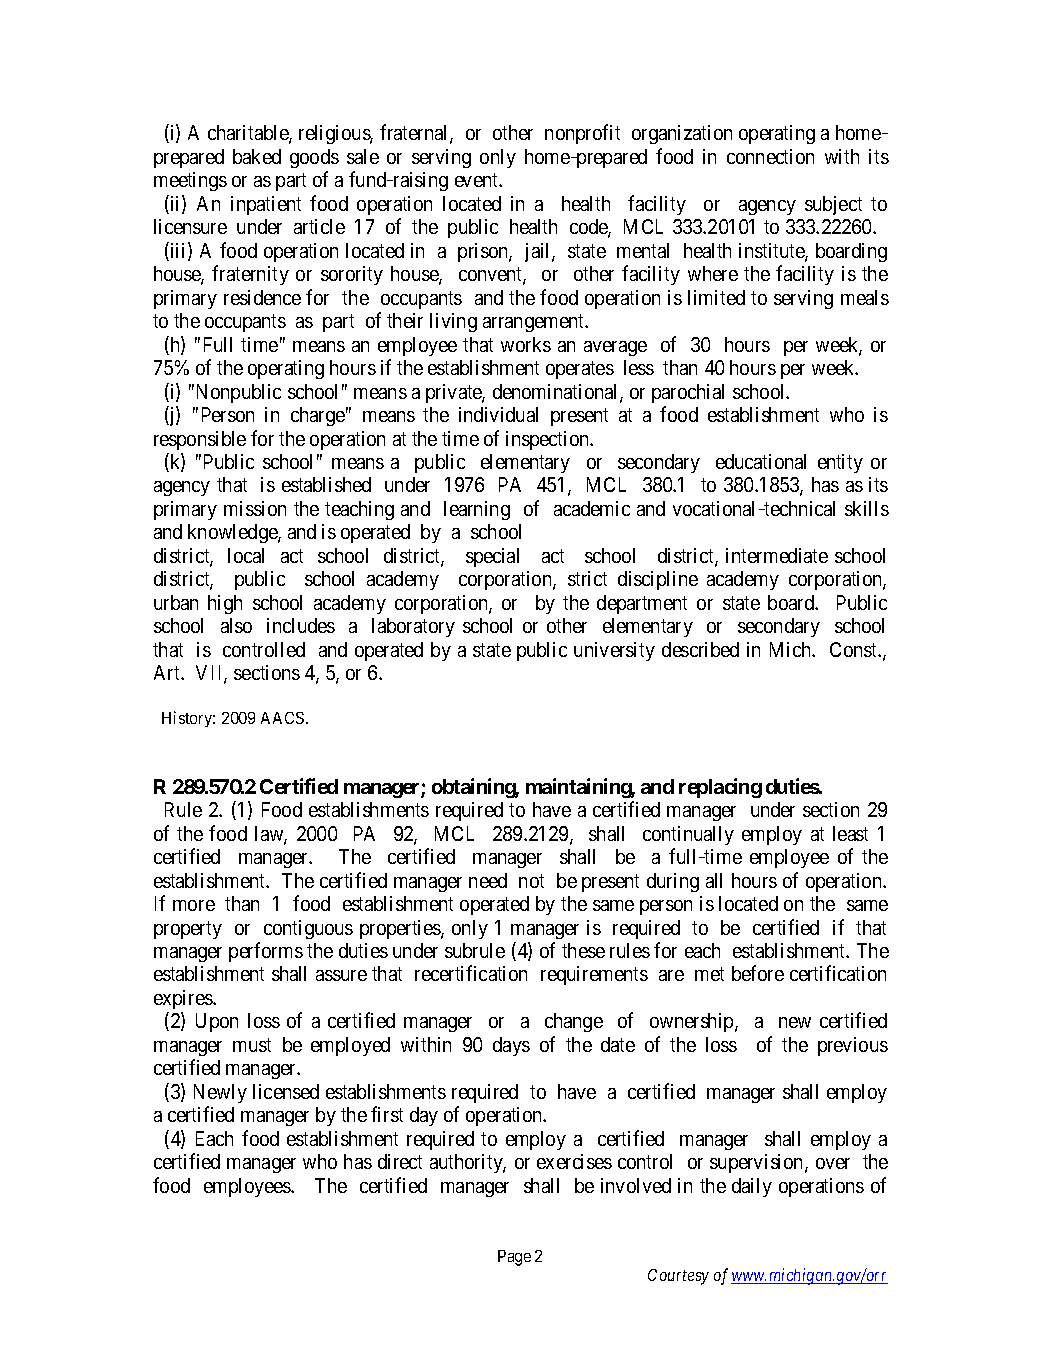  I want to click on educational, so click(761, 461).
